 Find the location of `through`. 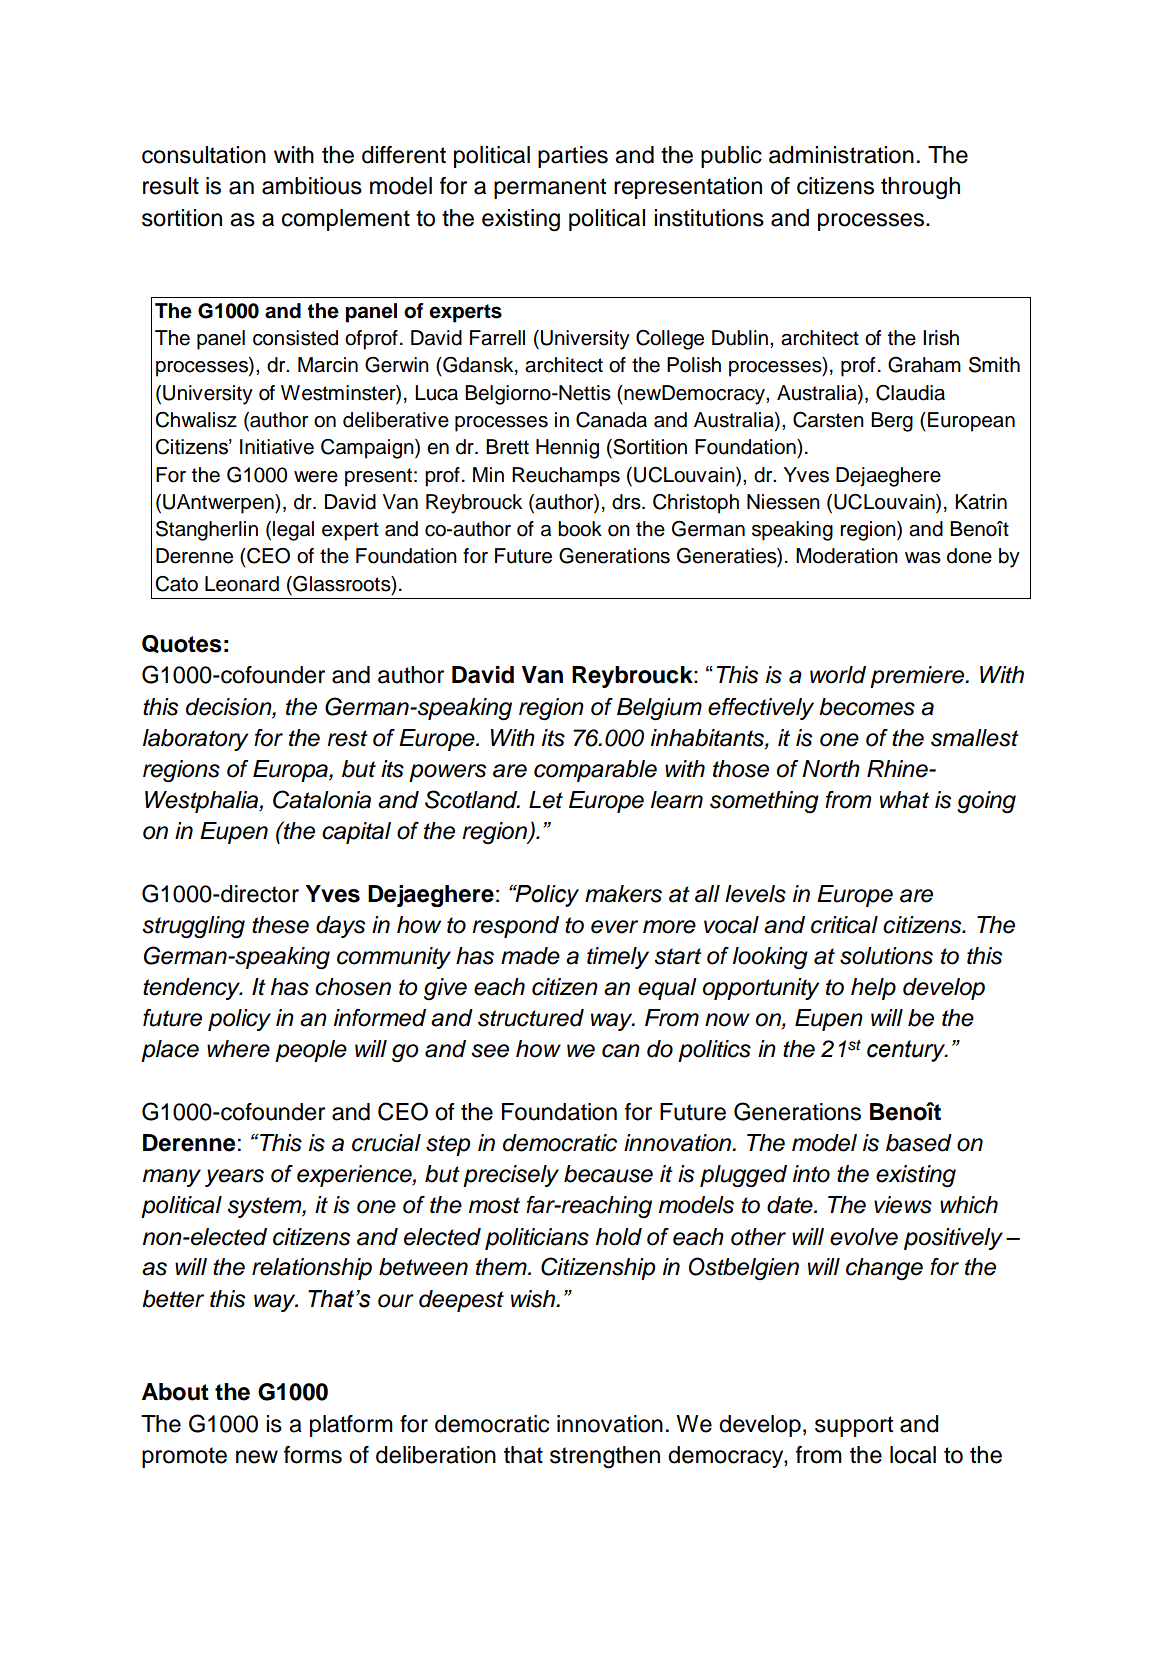

through is located at coordinates (920, 188).
